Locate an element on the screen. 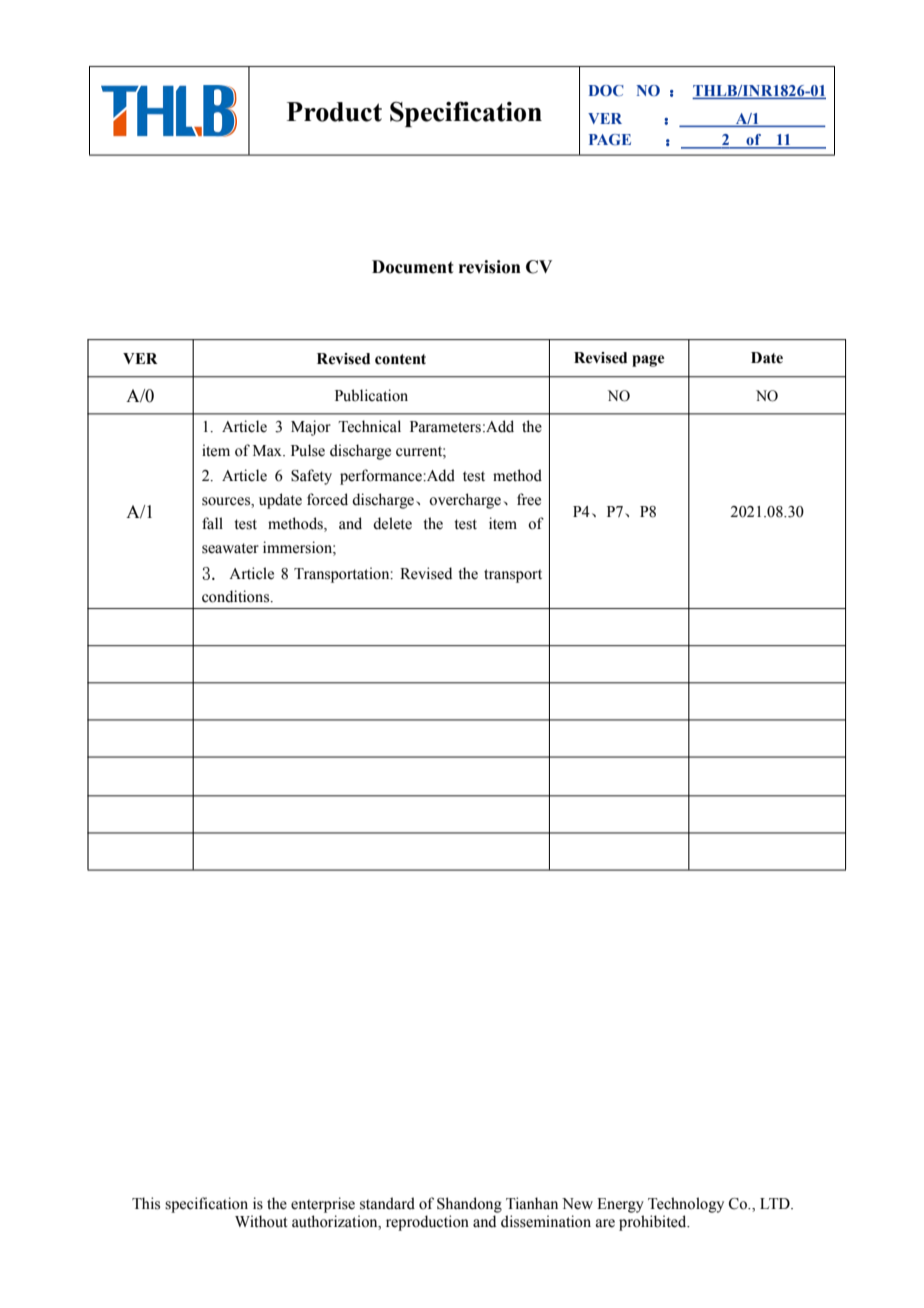 Image resolution: width=924 pixels, height=1308 pixels. delete is located at coordinates (392, 523).
